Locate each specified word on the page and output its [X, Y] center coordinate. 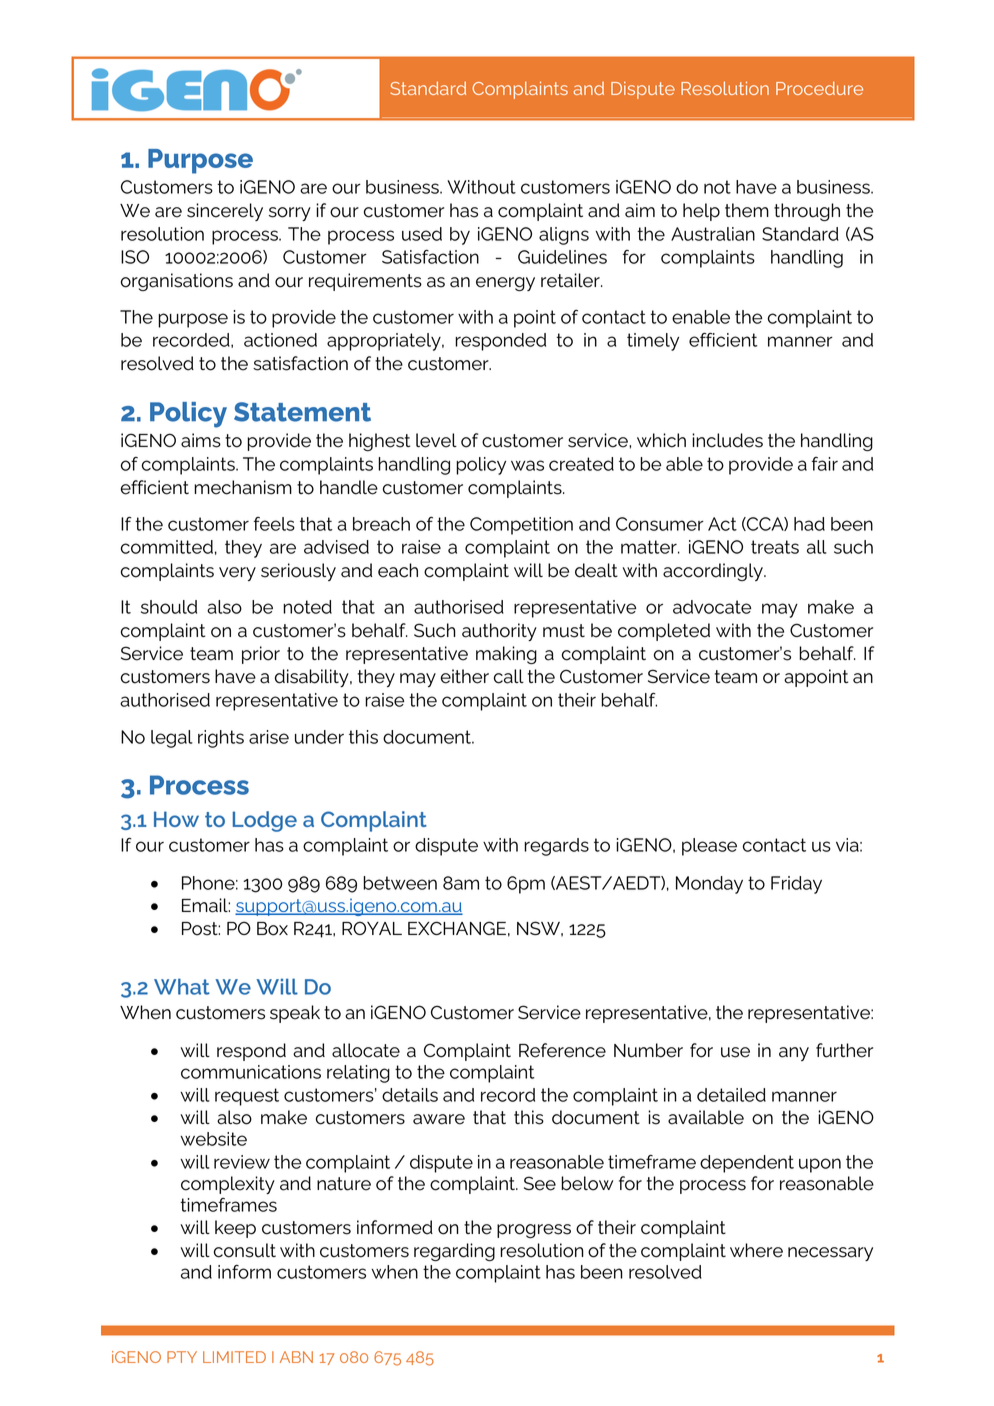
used [422, 234]
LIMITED [234, 1357]
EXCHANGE [457, 928]
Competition [521, 526]
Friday [796, 885]
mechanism [243, 487]
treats [775, 547]
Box [272, 929]
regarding [454, 1252]
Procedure [819, 88]
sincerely [225, 212]
